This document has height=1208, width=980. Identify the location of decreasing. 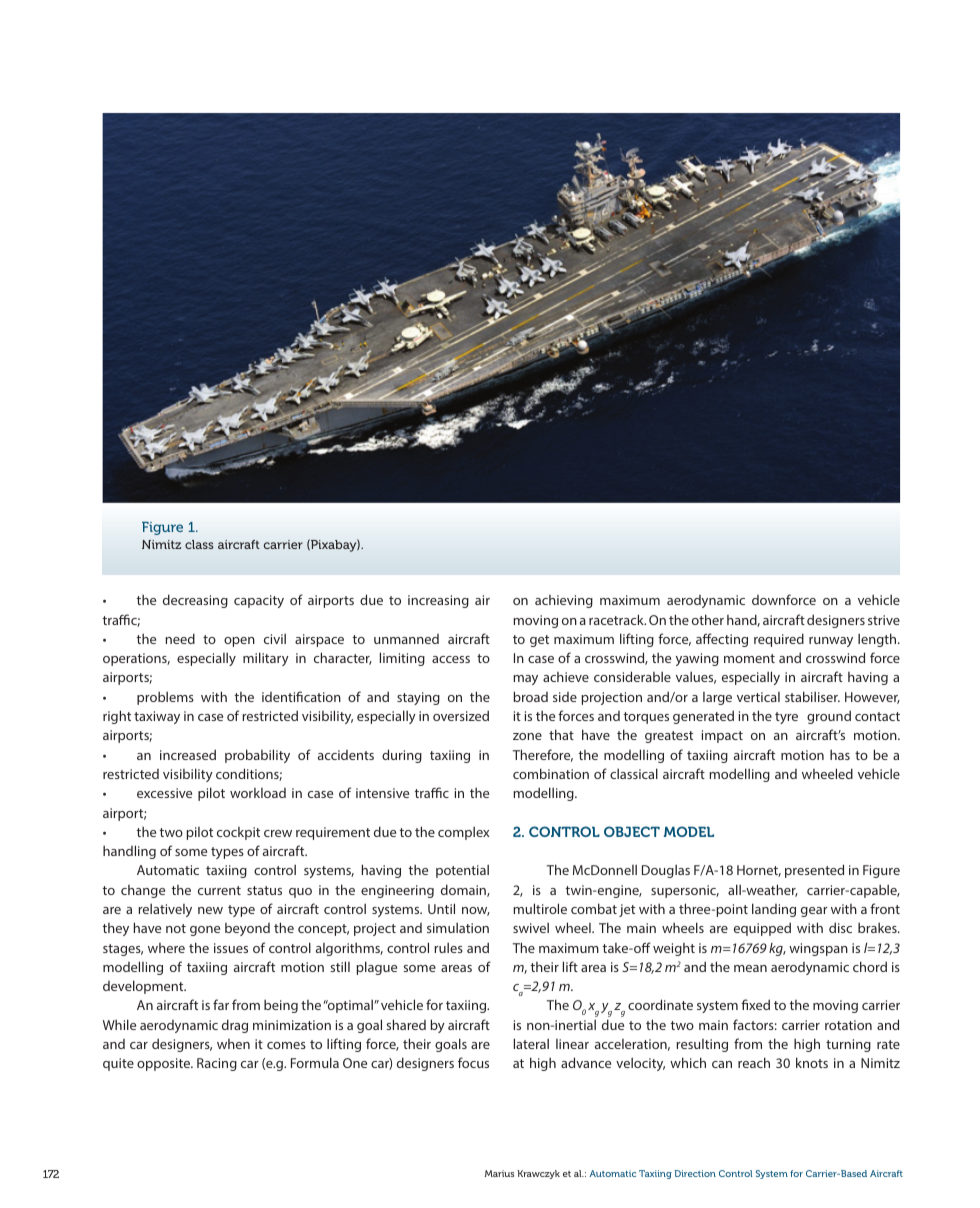
(195, 601).
